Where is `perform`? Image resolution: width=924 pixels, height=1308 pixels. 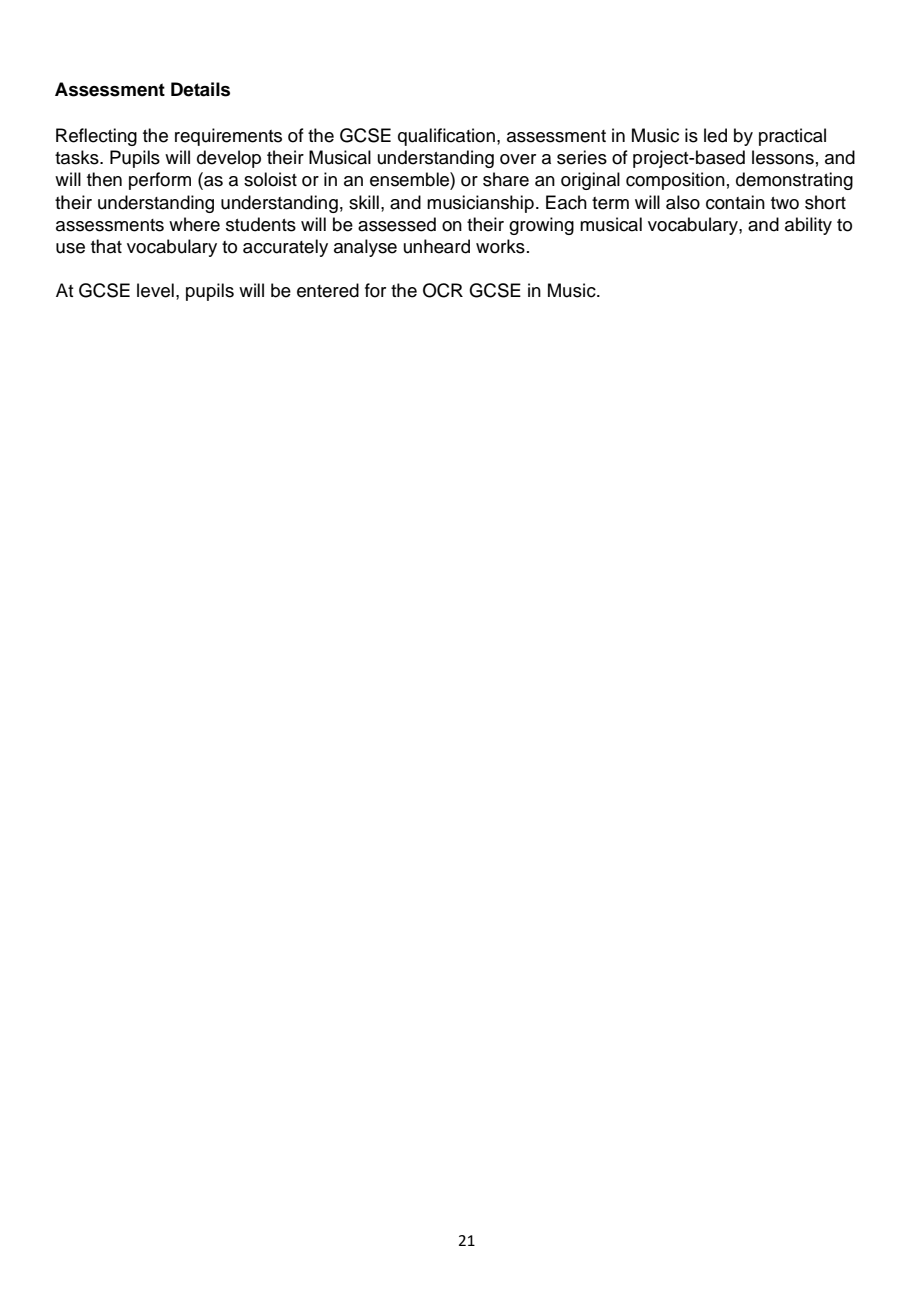
perform is located at coordinates (160, 181).
